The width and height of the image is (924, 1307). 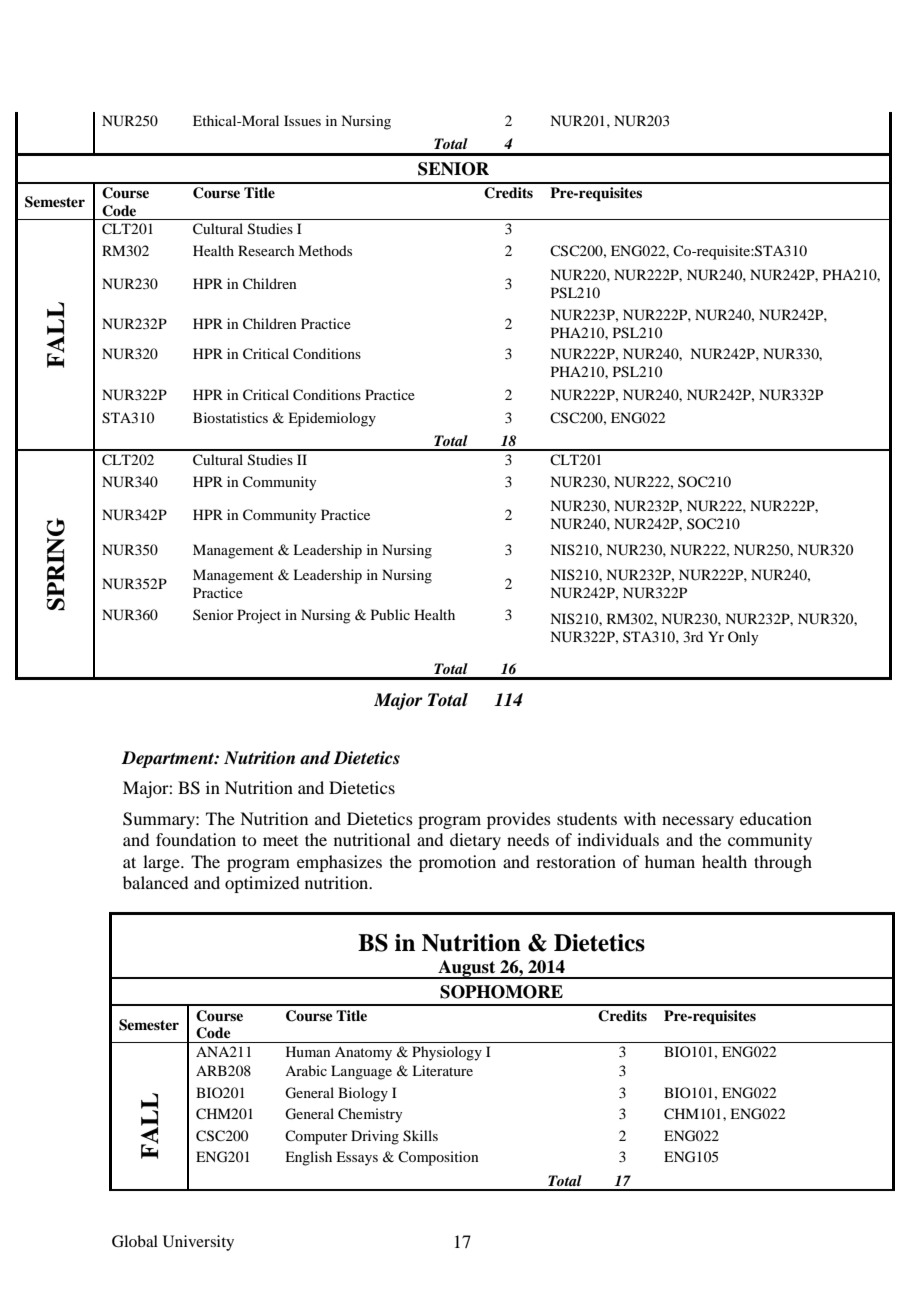 What do you see at coordinates (266, 250) in the image?
I see `Research` at bounding box center [266, 250].
